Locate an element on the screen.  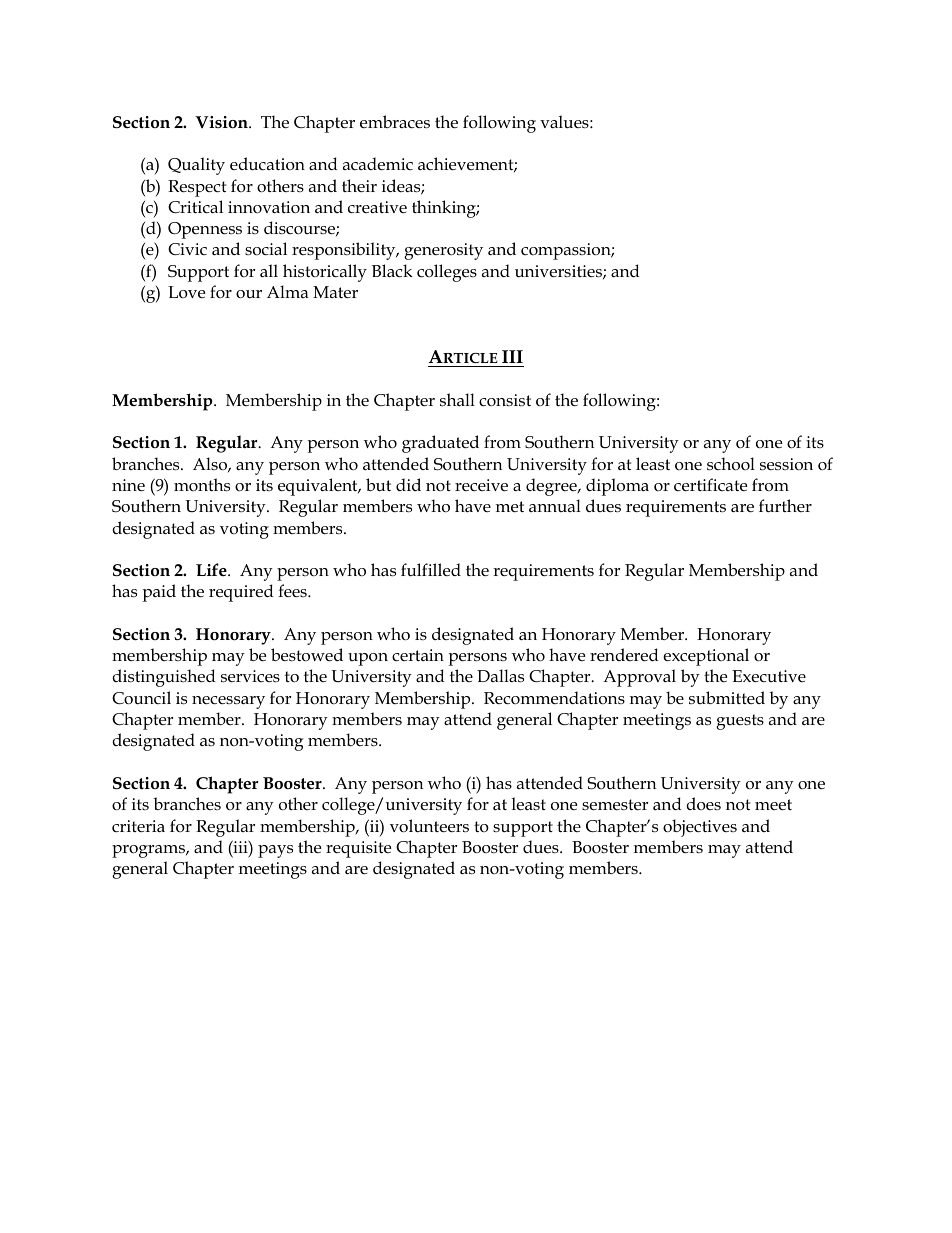
Love is located at coordinates (186, 292).
